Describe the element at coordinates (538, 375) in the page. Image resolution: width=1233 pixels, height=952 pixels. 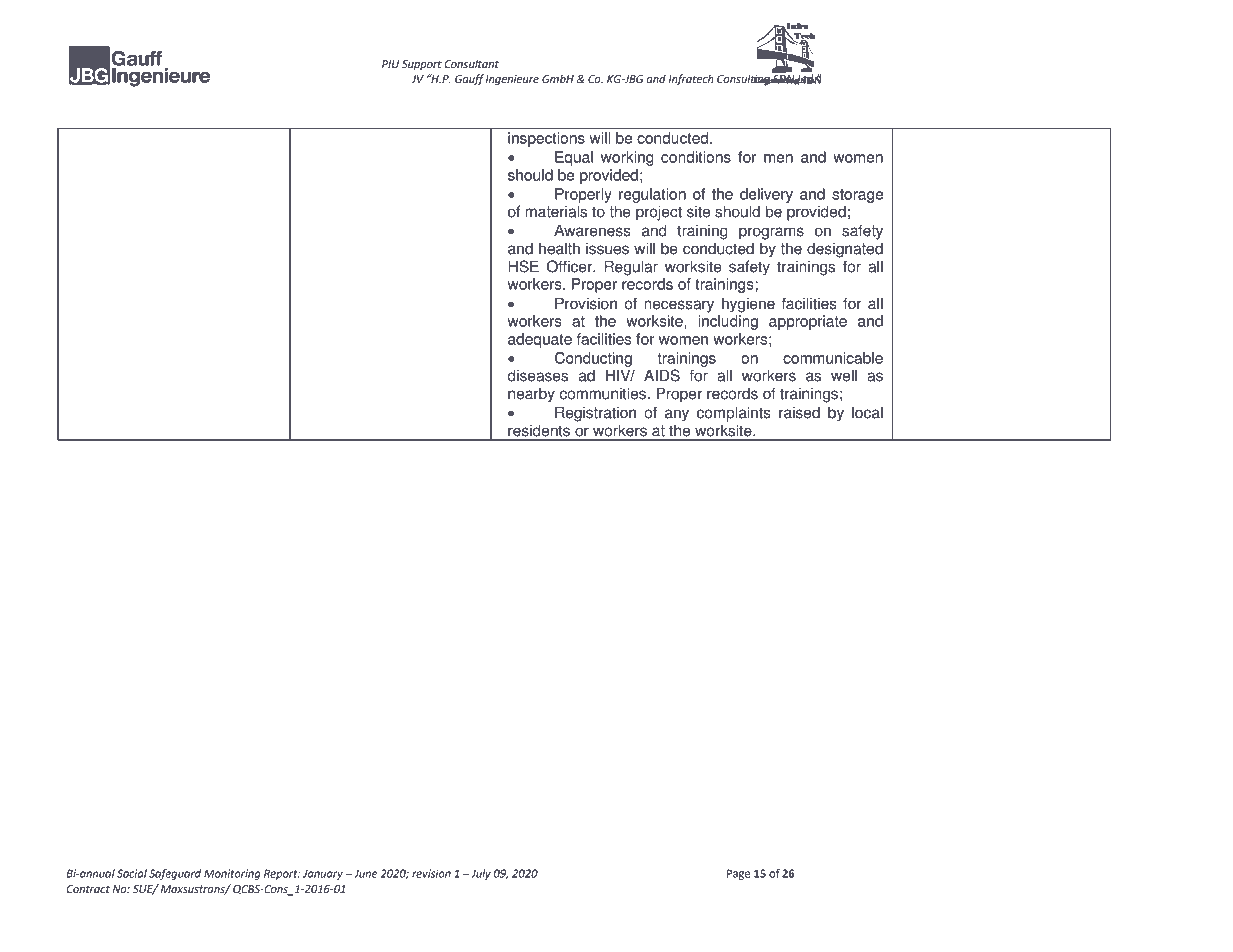
I see `diseases` at that location.
